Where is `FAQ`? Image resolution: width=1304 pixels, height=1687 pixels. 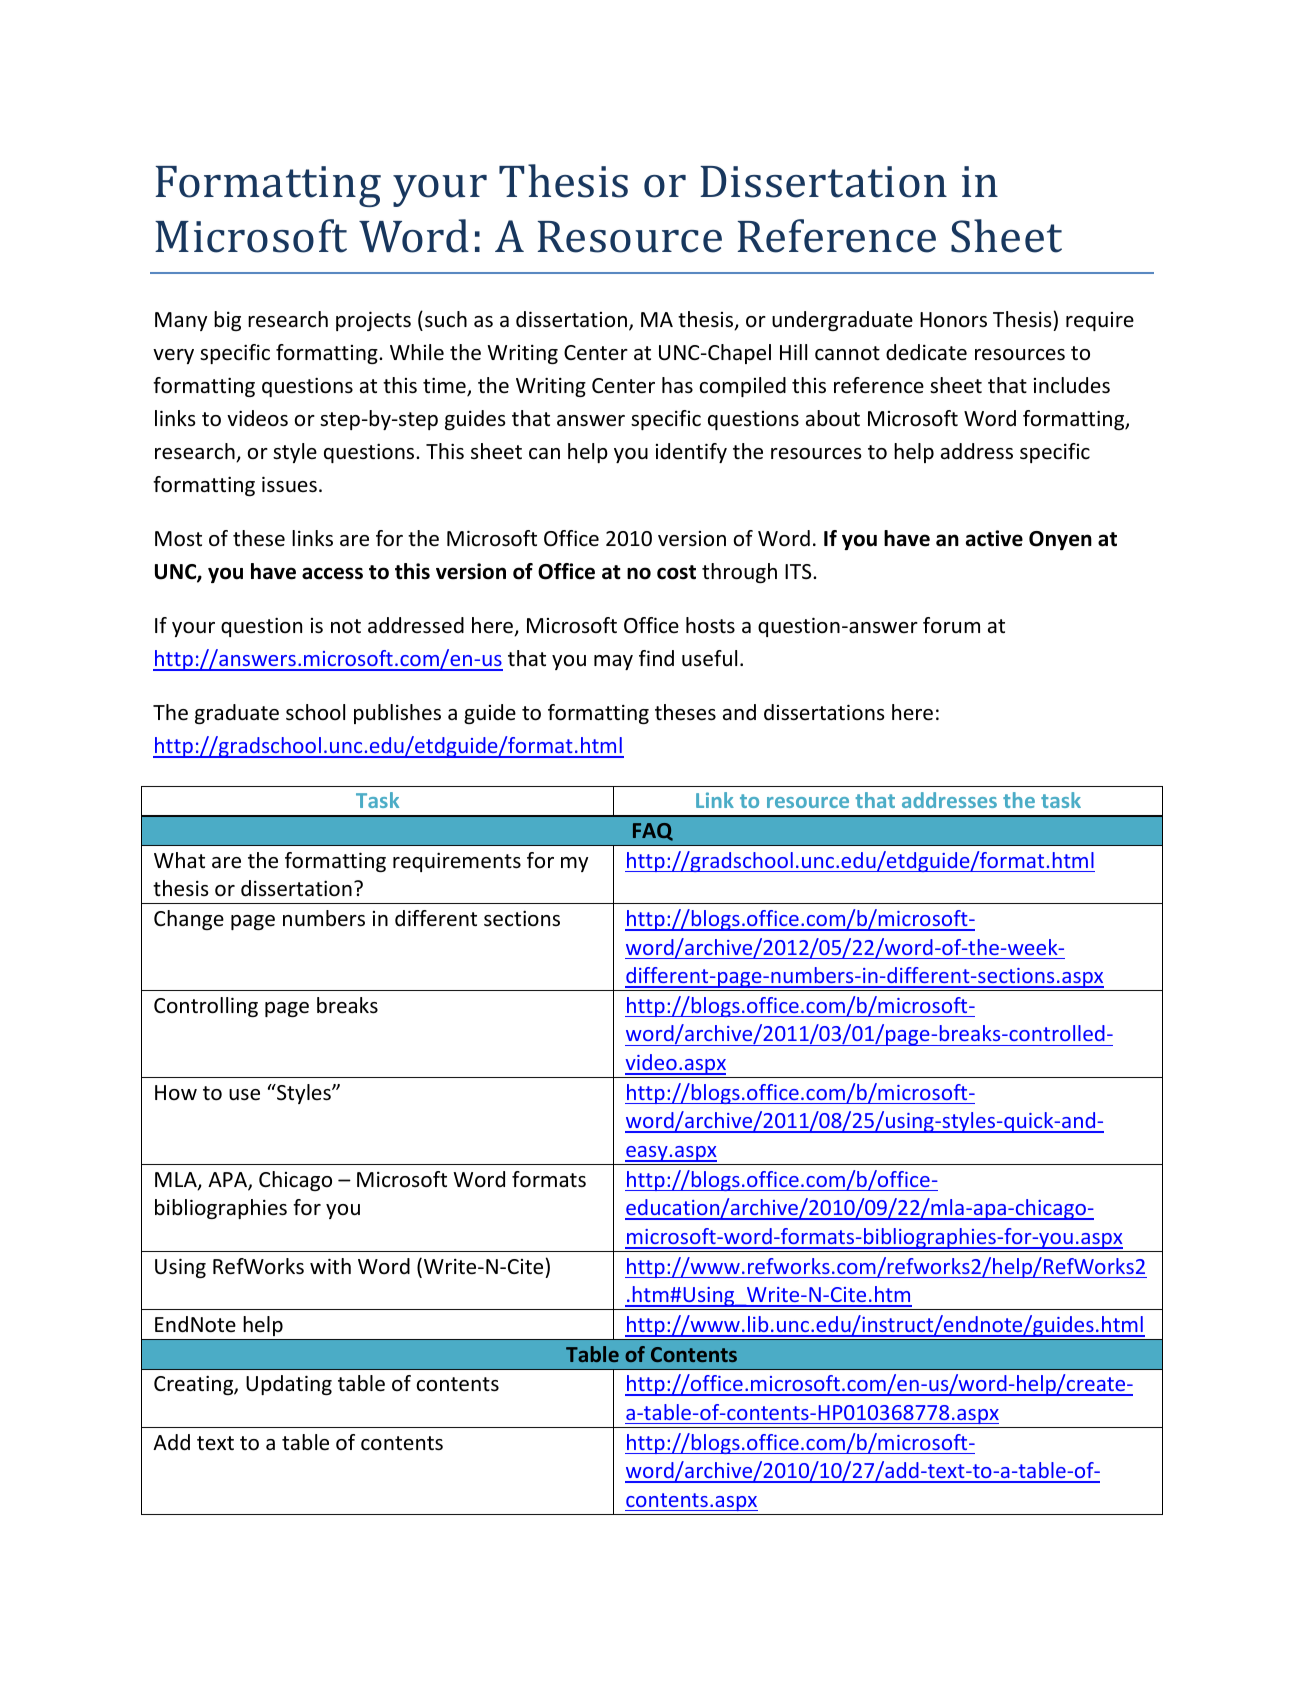 FAQ is located at coordinates (653, 832).
